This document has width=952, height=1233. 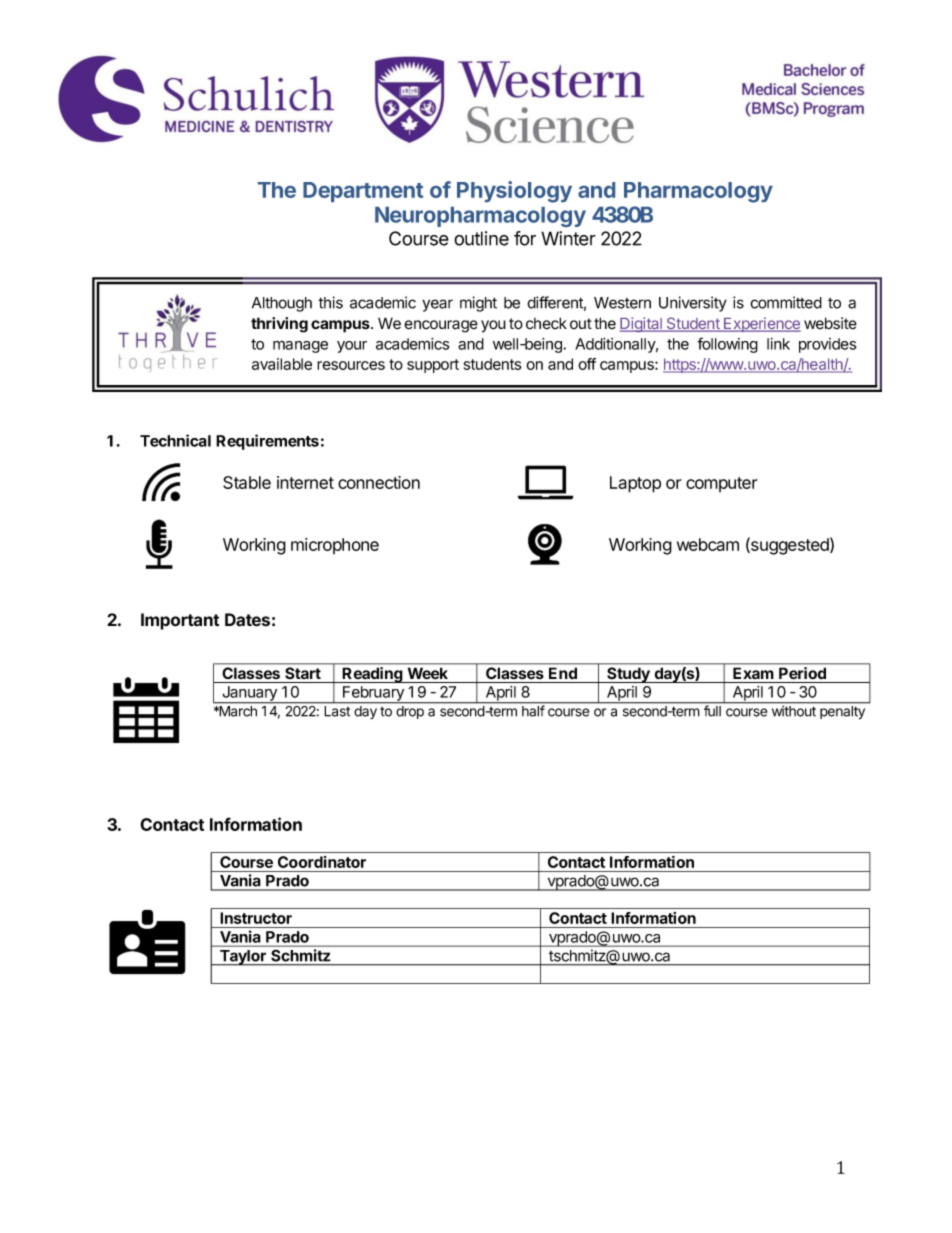 I want to click on Dates, so click(x=247, y=620).
